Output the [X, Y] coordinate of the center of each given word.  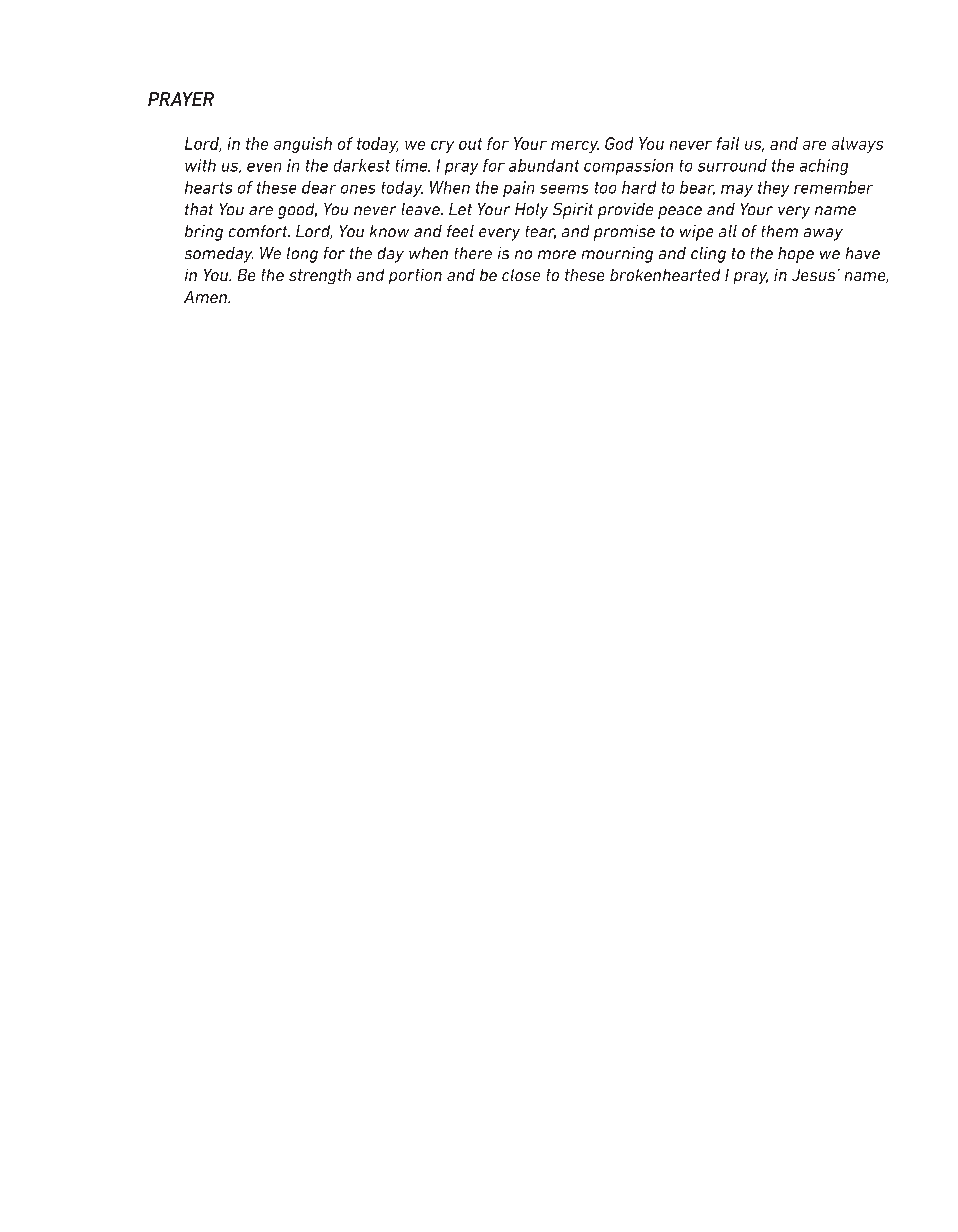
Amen [207, 297]
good [297, 211]
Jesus [813, 275]
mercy [575, 147]
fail [728, 143]
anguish [303, 145]
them [780, 231]
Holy [531, 211]
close [521, 275]
